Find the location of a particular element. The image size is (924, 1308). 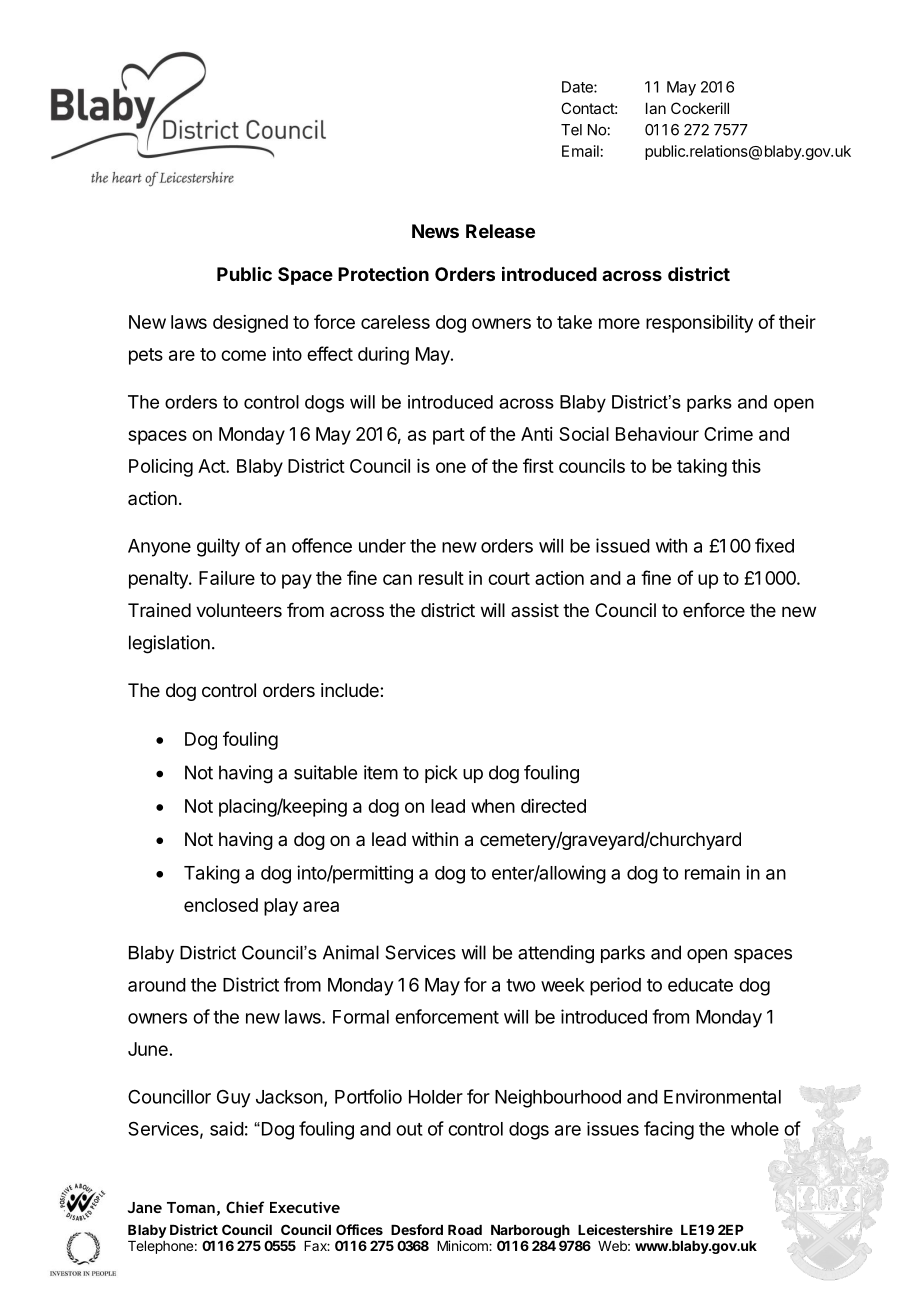

Date is located at coordinates (578, 87).
